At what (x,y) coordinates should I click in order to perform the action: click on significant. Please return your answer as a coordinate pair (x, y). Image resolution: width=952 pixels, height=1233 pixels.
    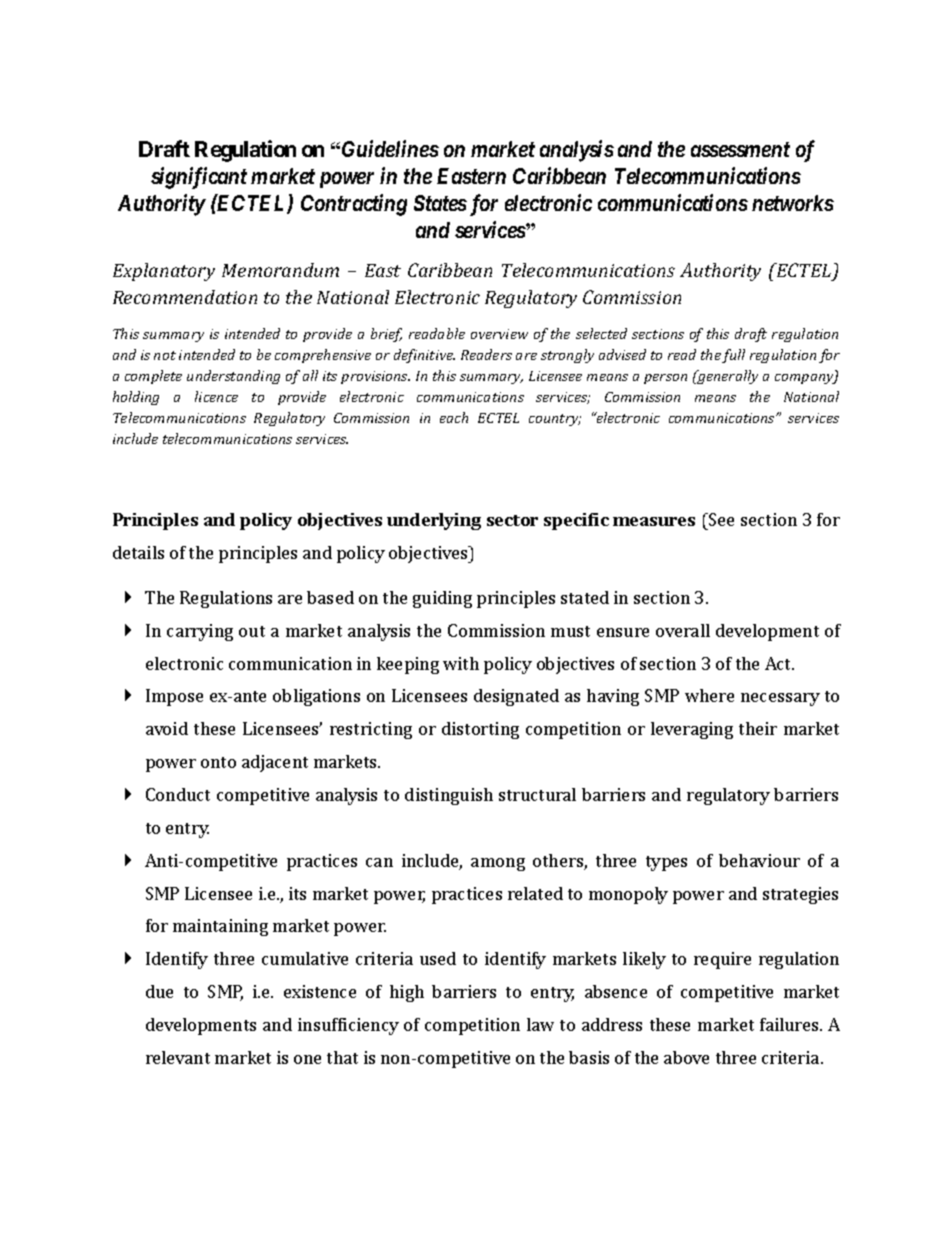
    Looking at the image, I should click on (199, 178).
